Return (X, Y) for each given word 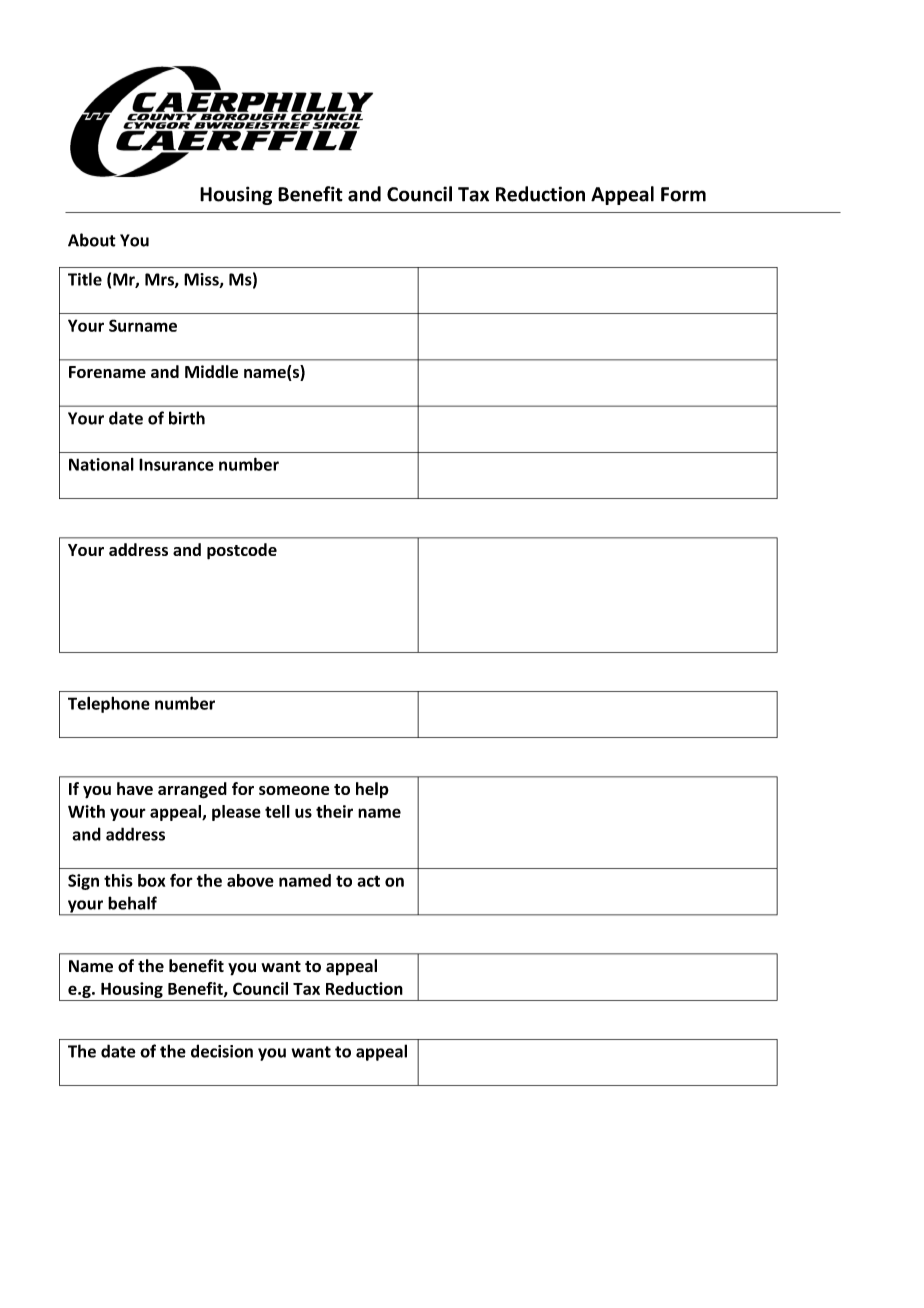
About (92, 240)
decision (222, 1051)
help (372, 790)
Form (683, 194)
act (368, 881)
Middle (211, 371)
